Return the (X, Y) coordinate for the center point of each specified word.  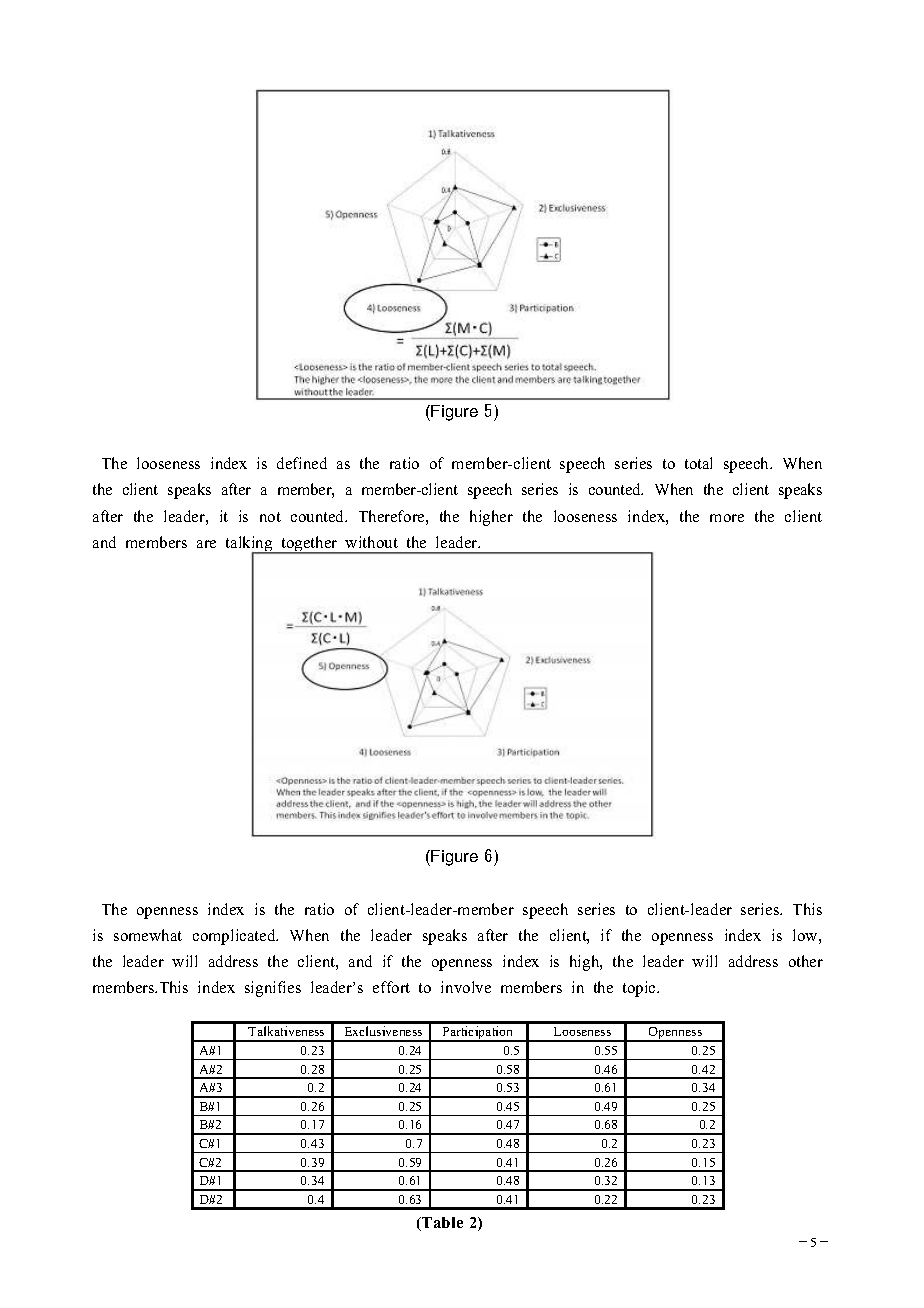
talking (250, 545)
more (727, 518)
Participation (478, 1034)
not (270, 517)
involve (466, 987)
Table (441, 1224)
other (806, 961)
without (371, 542)
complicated (235, 937)
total (698, 463)
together (309, 545)
